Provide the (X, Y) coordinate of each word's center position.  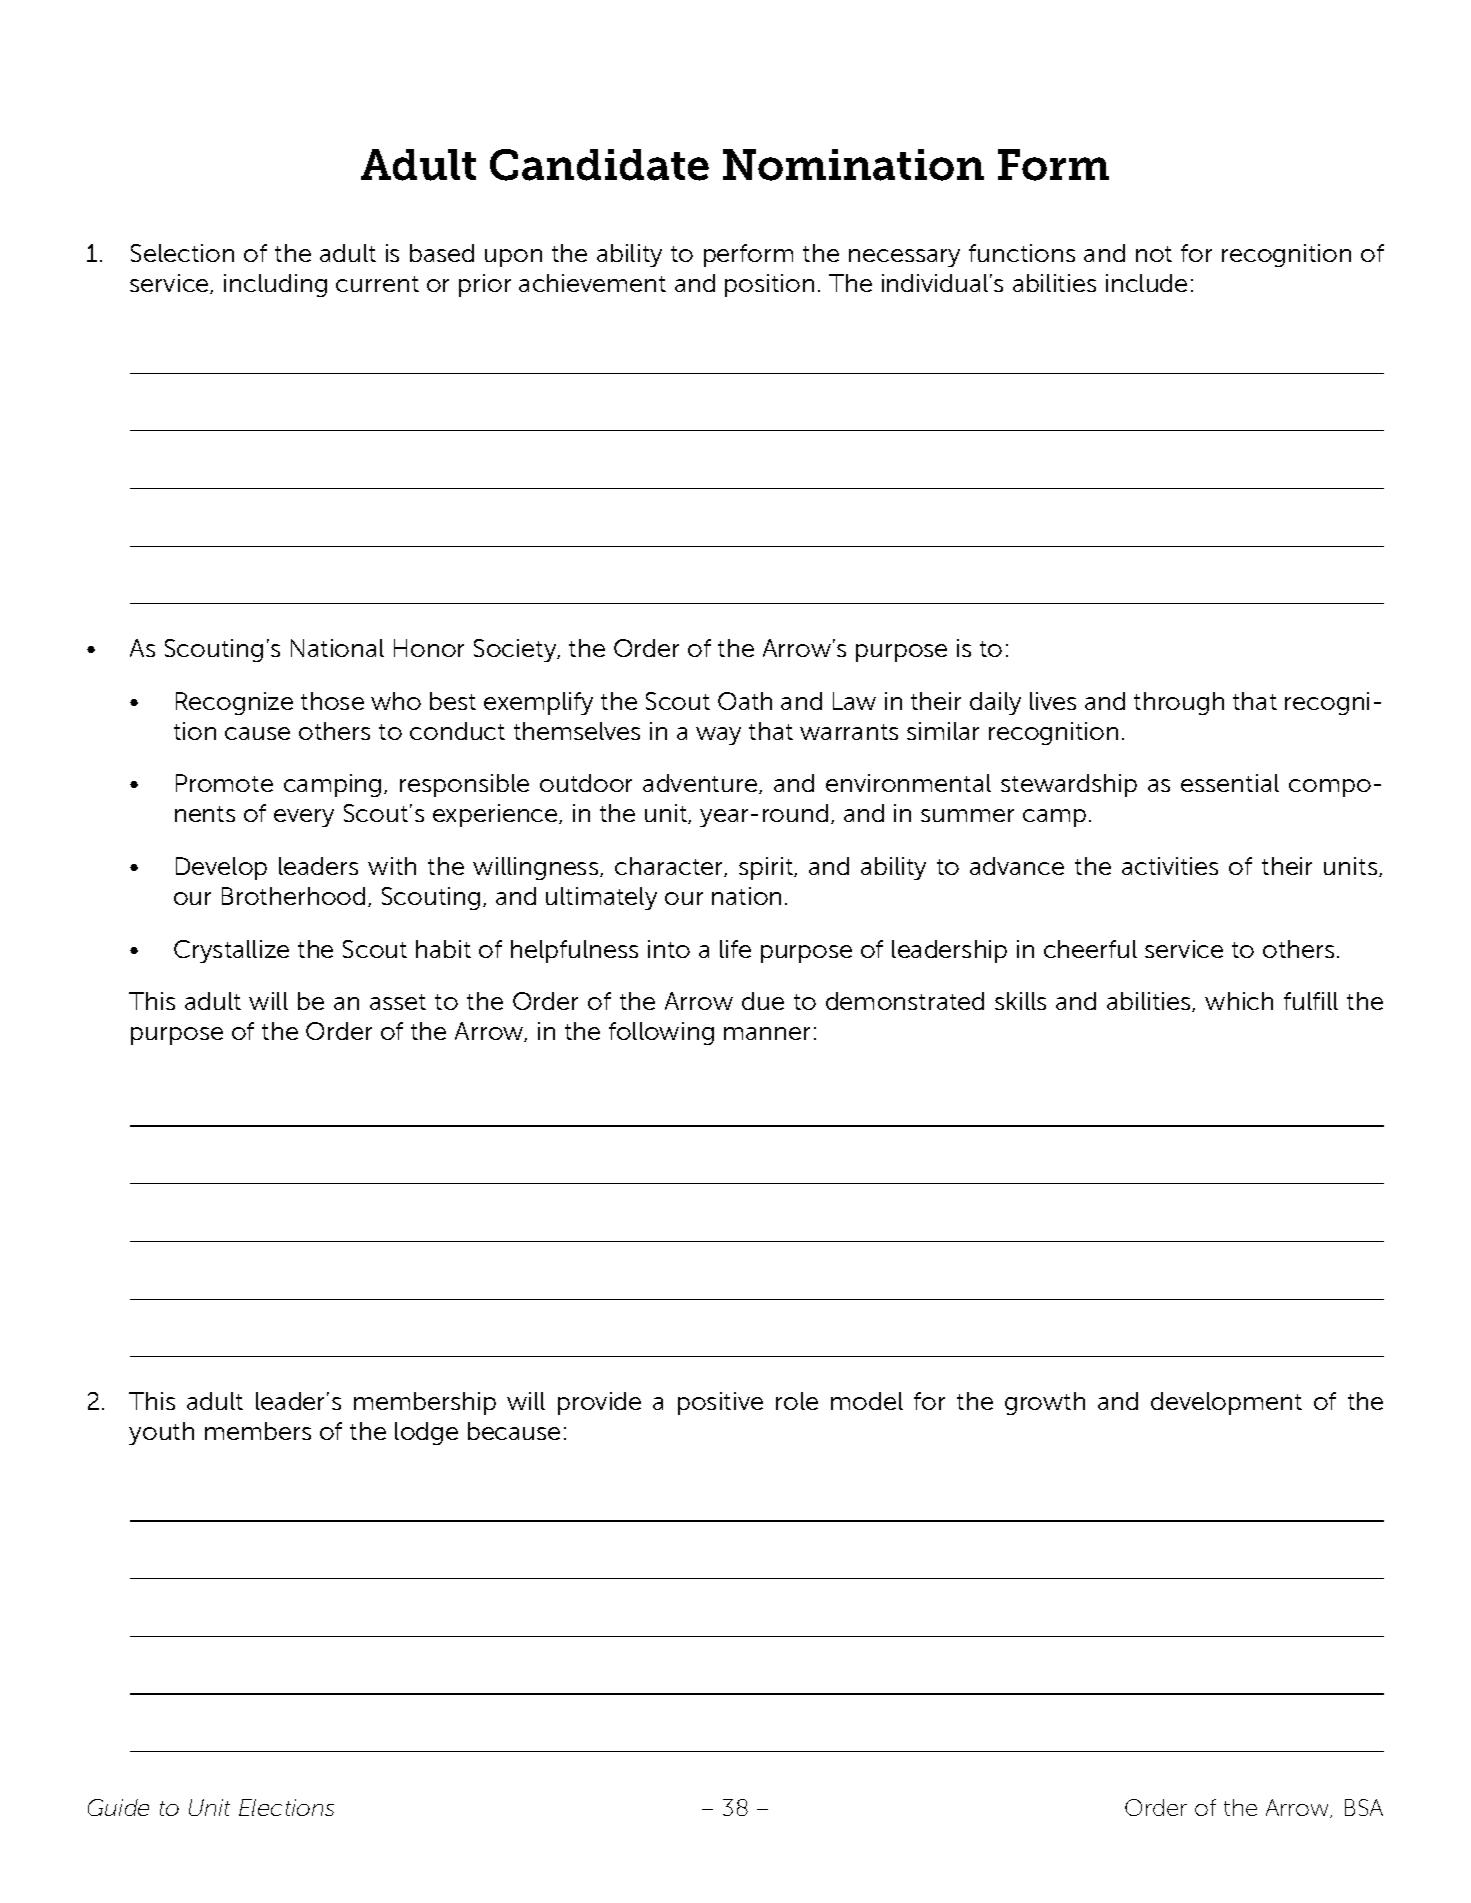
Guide (118, 1807)
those (332, 701)
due (763, 1001)
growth (1045, 1403)
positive (720, 1403)
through (1179, 703)
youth (161, 1433)
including (275, 285)
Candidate (599, 165)
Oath (745, 701)
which (1239, 1001)
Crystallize (231, 951)
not (1154, 254)
